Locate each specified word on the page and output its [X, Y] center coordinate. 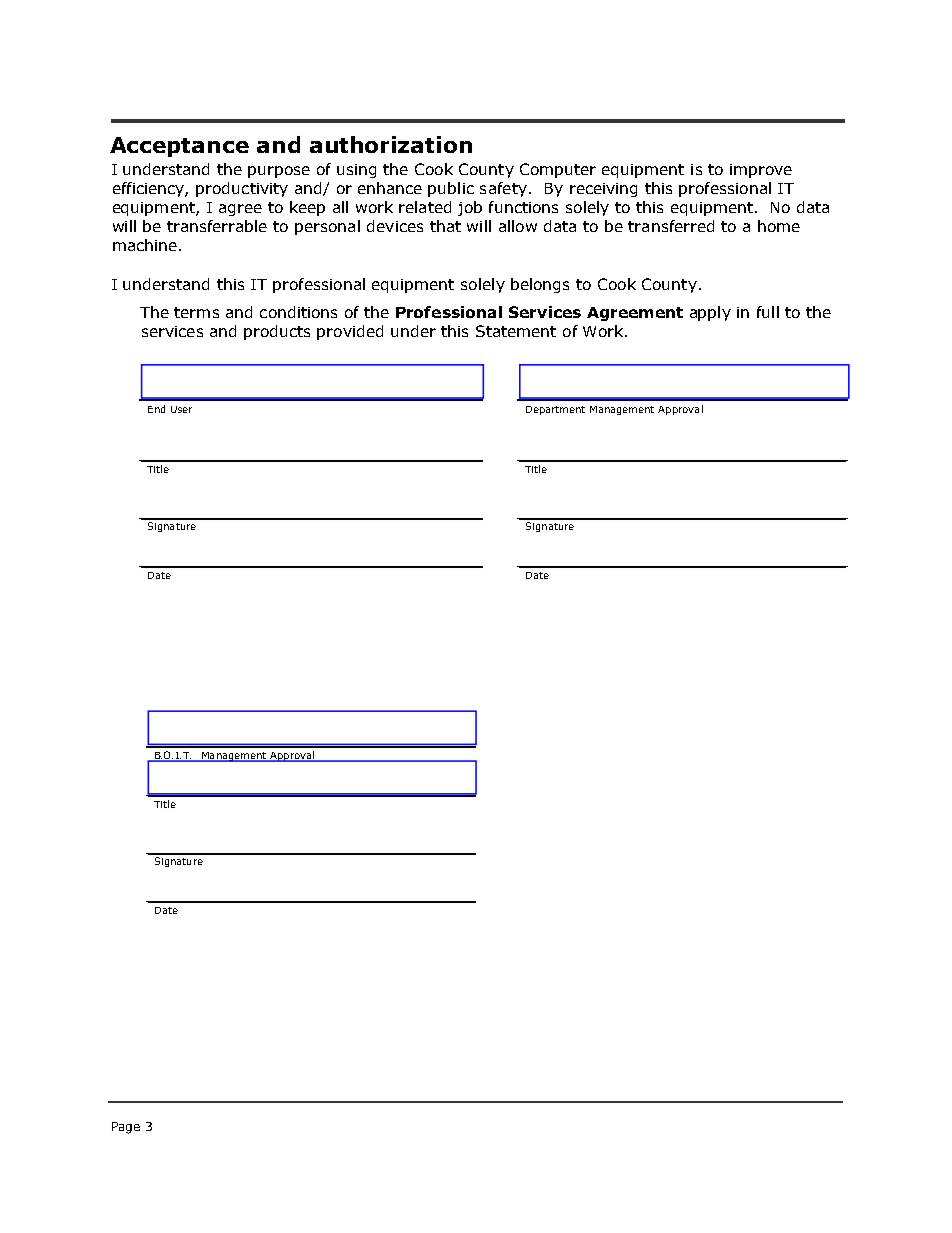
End [156, 409]
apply [710, 313]
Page [126, 1128]
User [181, 409]
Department [555, 410]
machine [145, 245]
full [768, 312]
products [277, 332]
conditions [298, 312]
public [451, 189]
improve [761, 171]
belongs [540, 285]
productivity [242, 189]
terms [196, 312]
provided [350, 332]
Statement [516, 331]
